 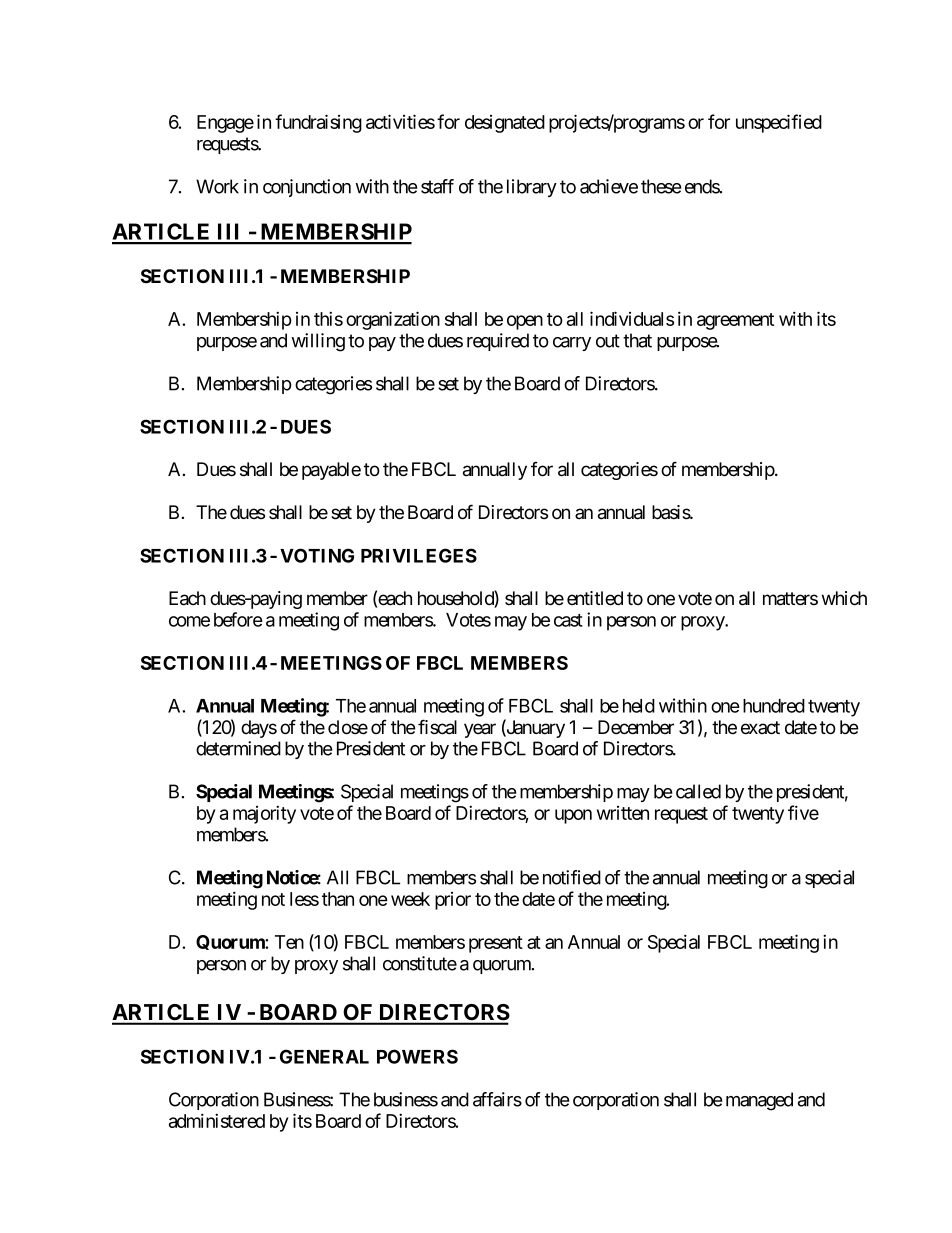 I want to click on agreement, so click(x=735, y=321).
